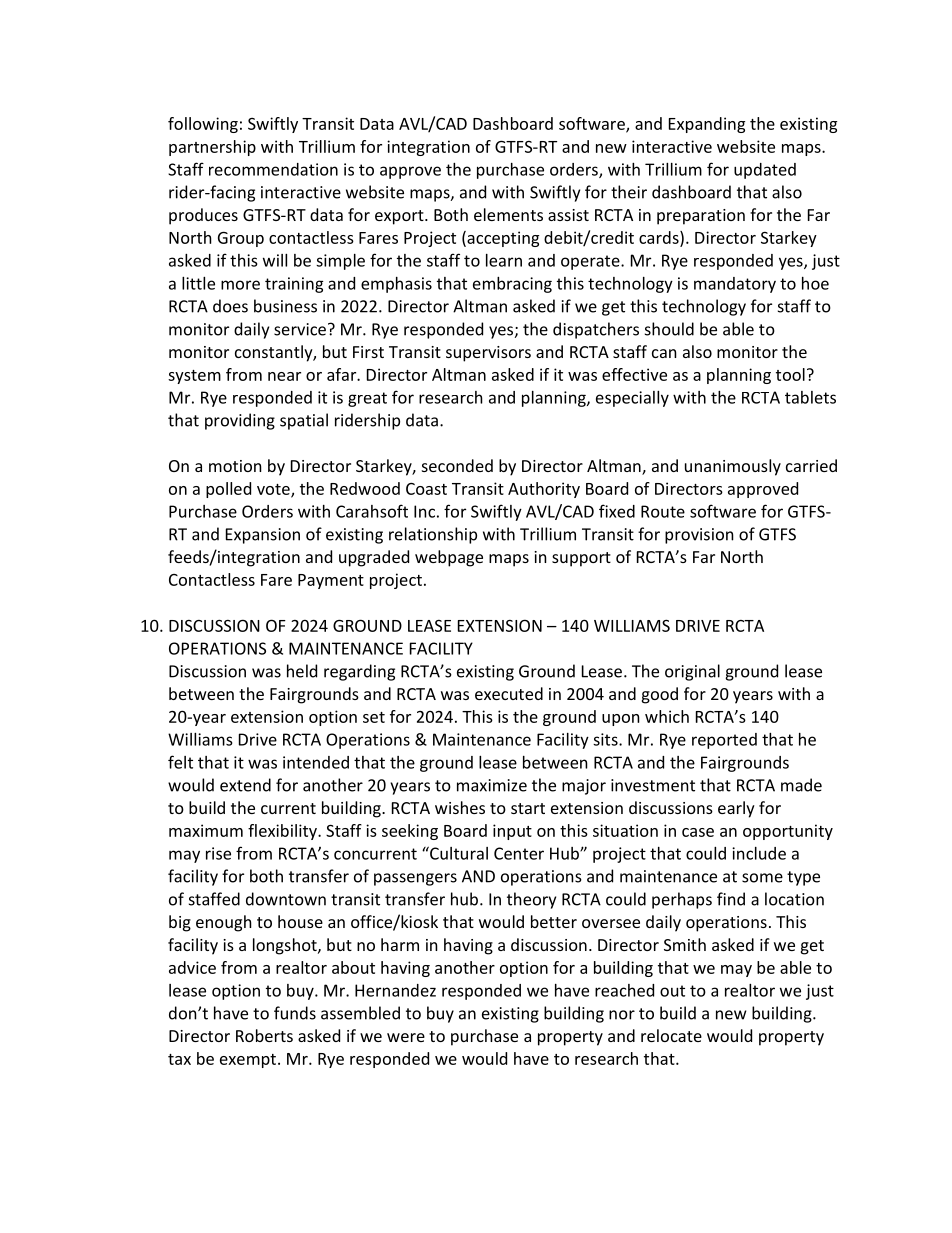  What do you see at coordinates (449, 558) in the page?
I see `webpage` at bounding box center [449, 558].
